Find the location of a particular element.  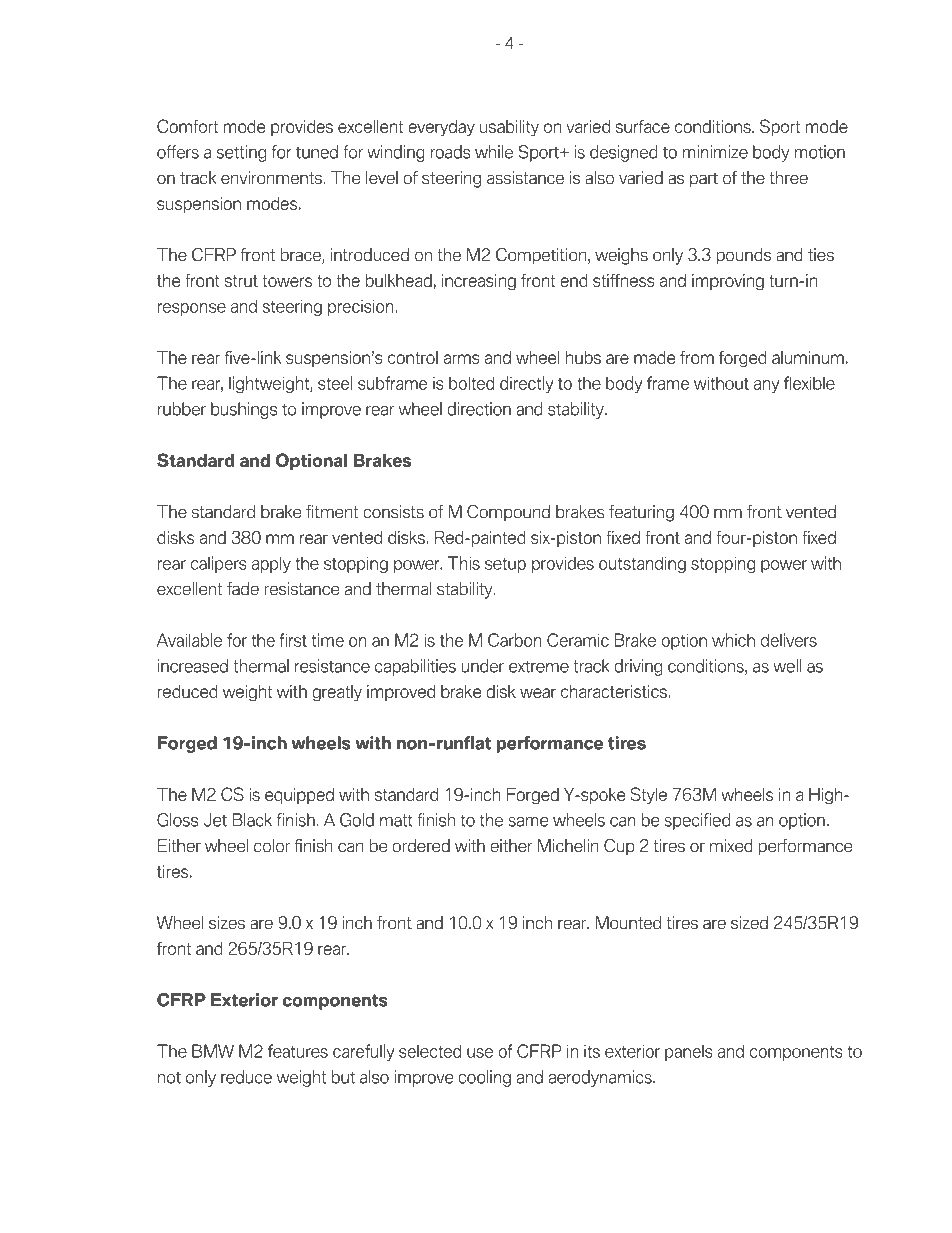

setup is located at coordinates (505, 565).
